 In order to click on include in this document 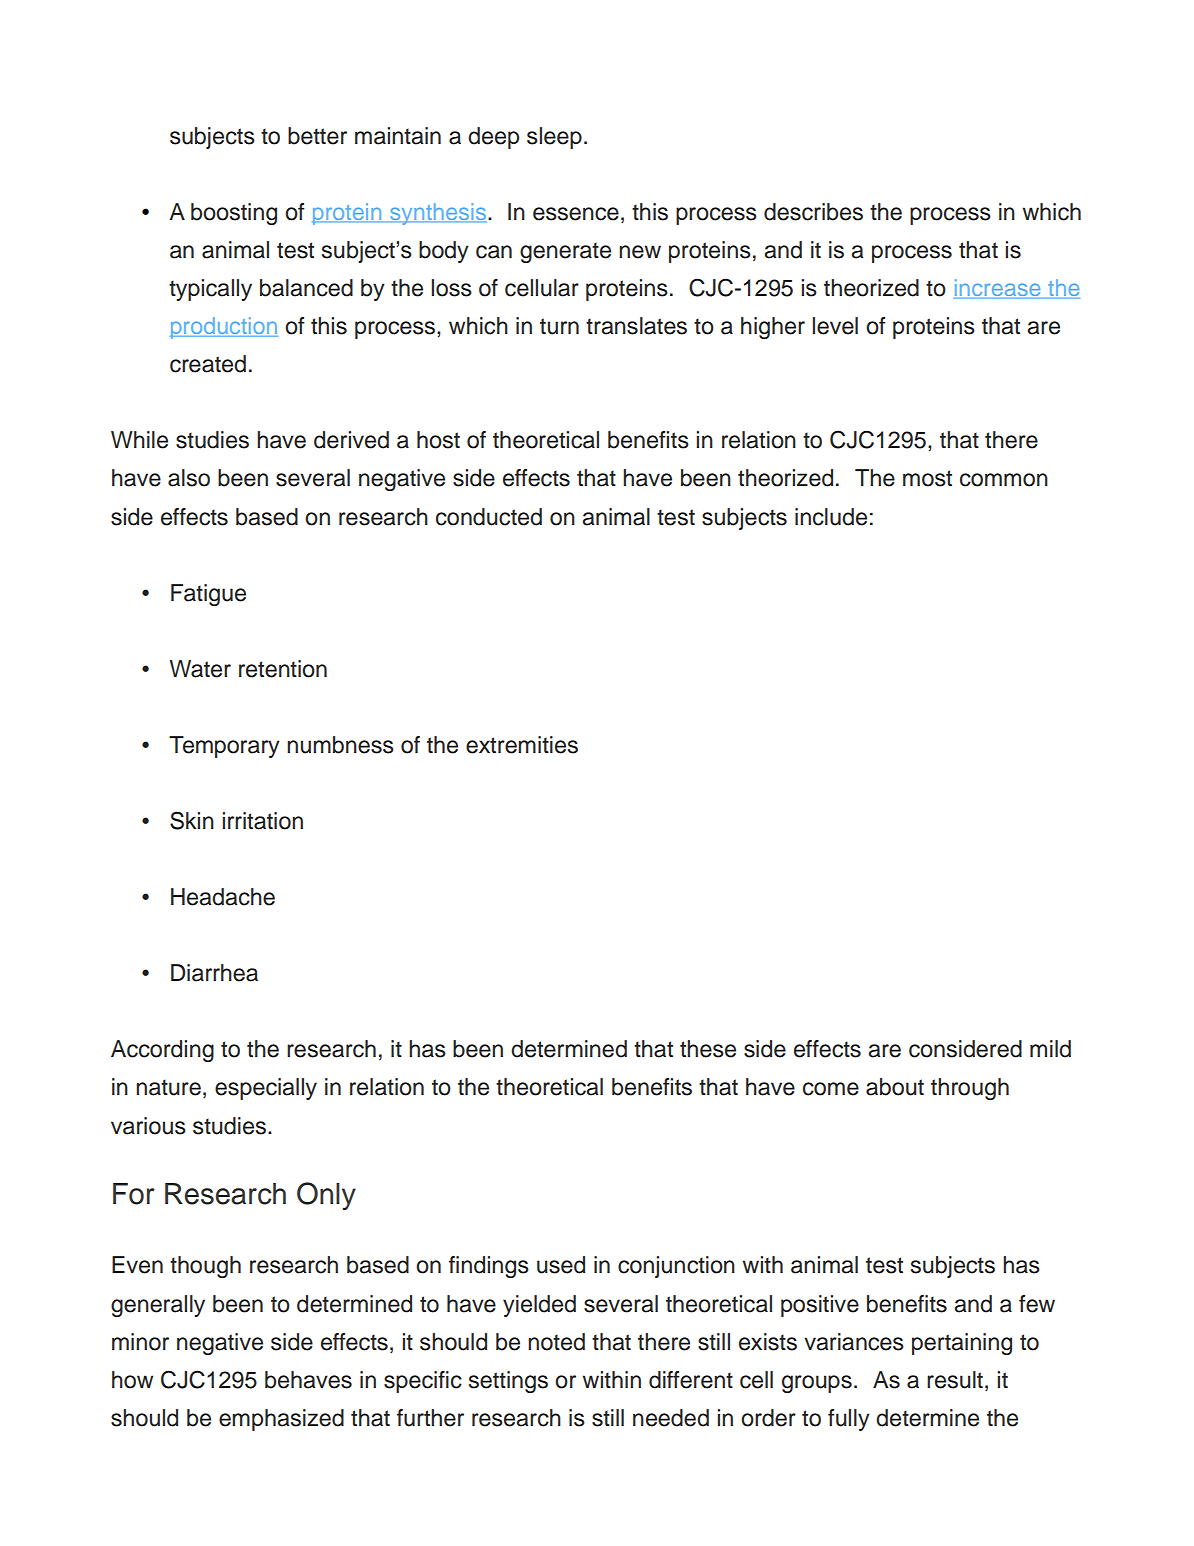, I will do `click(831, 517)`.
